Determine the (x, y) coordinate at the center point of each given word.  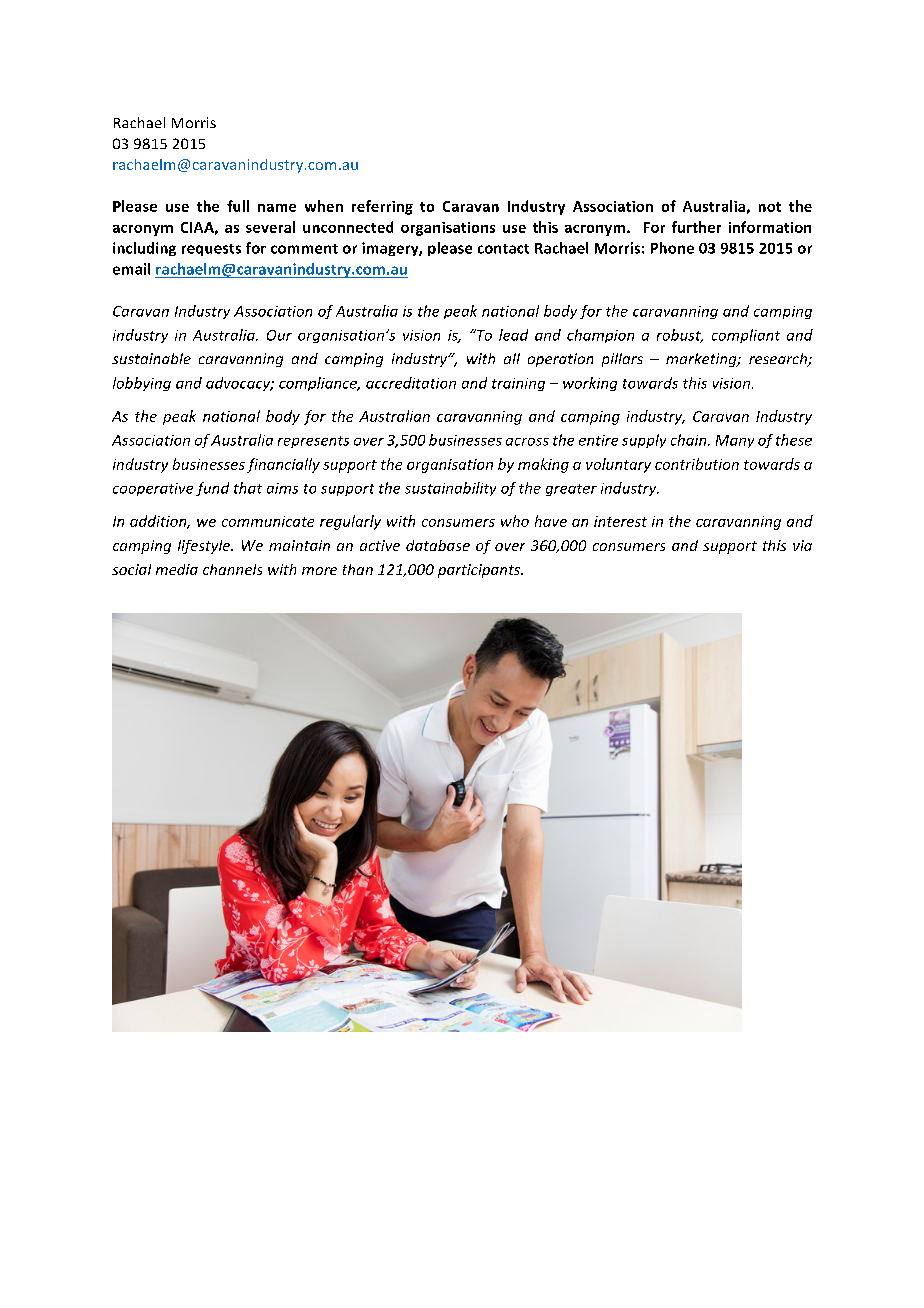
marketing (702, 360)
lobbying (142, 384)
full (238, 206)
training (518, 384)
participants (480, 571)
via (802, 545)
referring (382, 207)
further (696, 227)
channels (232, 569)
